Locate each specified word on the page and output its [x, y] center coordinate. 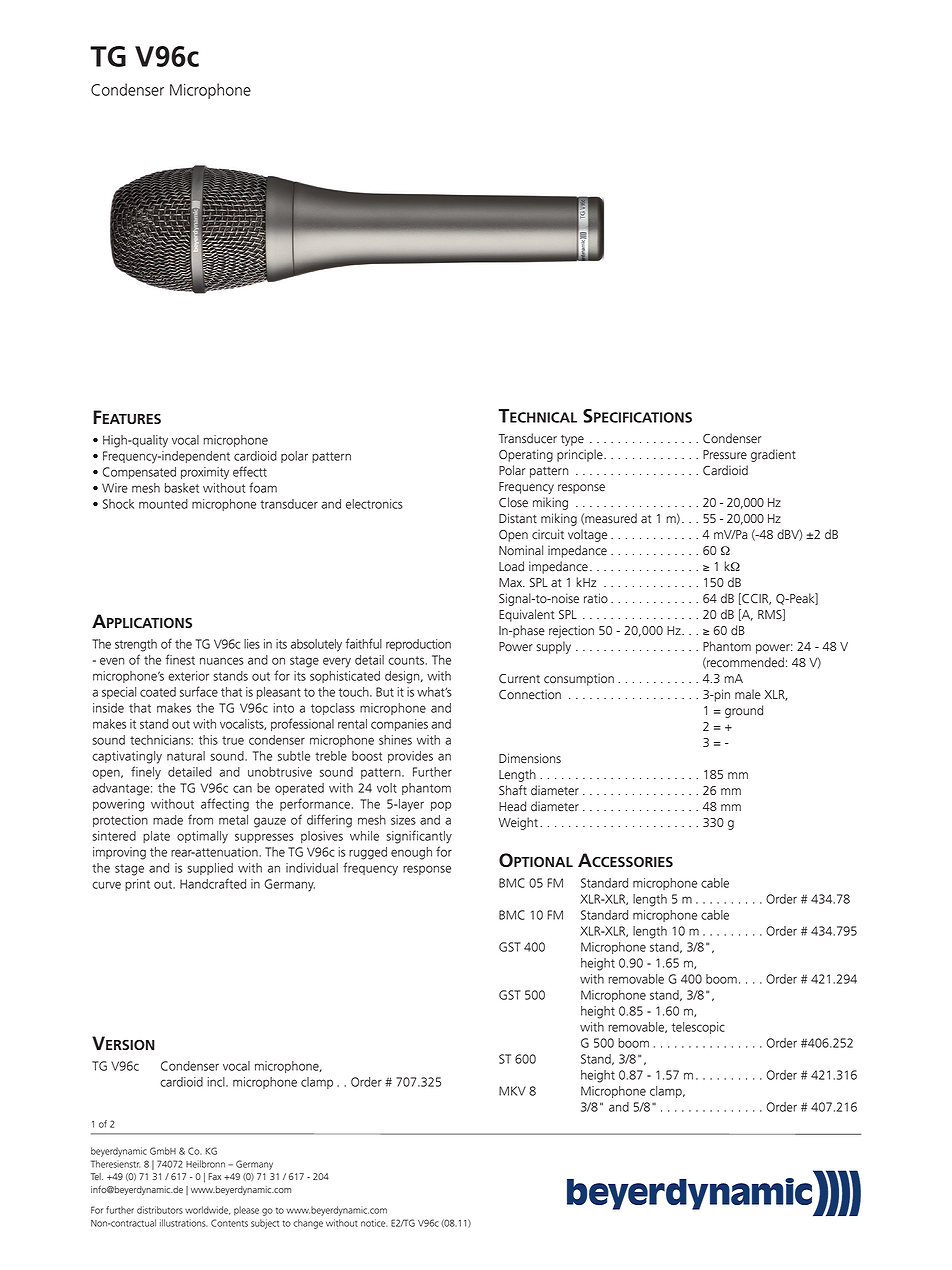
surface [199, 691]
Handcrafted [213, 883]
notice [374, 1223]
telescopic [698, 1028]
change [308, 1224]
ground [744, 711]
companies [399, 725]
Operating [526, 455]
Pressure [725, 455]
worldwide [208, 1210]
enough [411, 853]
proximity [205, 473]
